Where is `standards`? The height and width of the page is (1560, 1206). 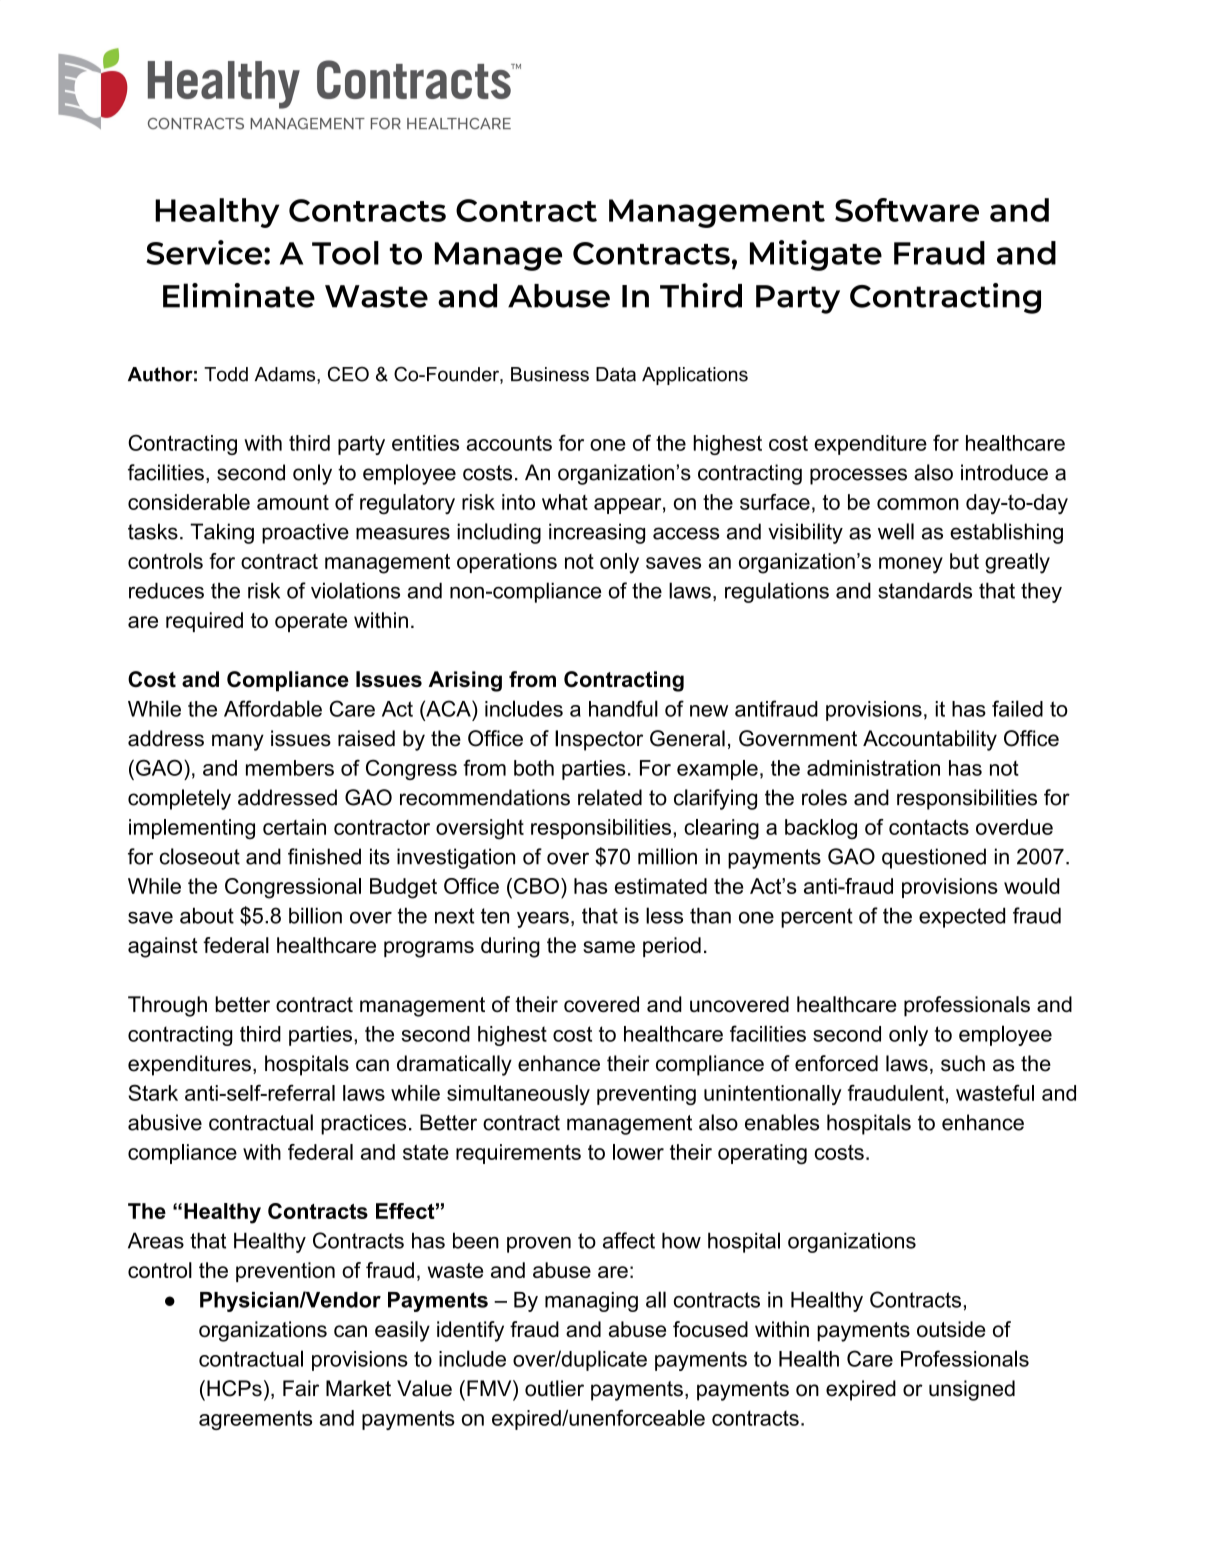 standards is located at coordinates (925, 590).
